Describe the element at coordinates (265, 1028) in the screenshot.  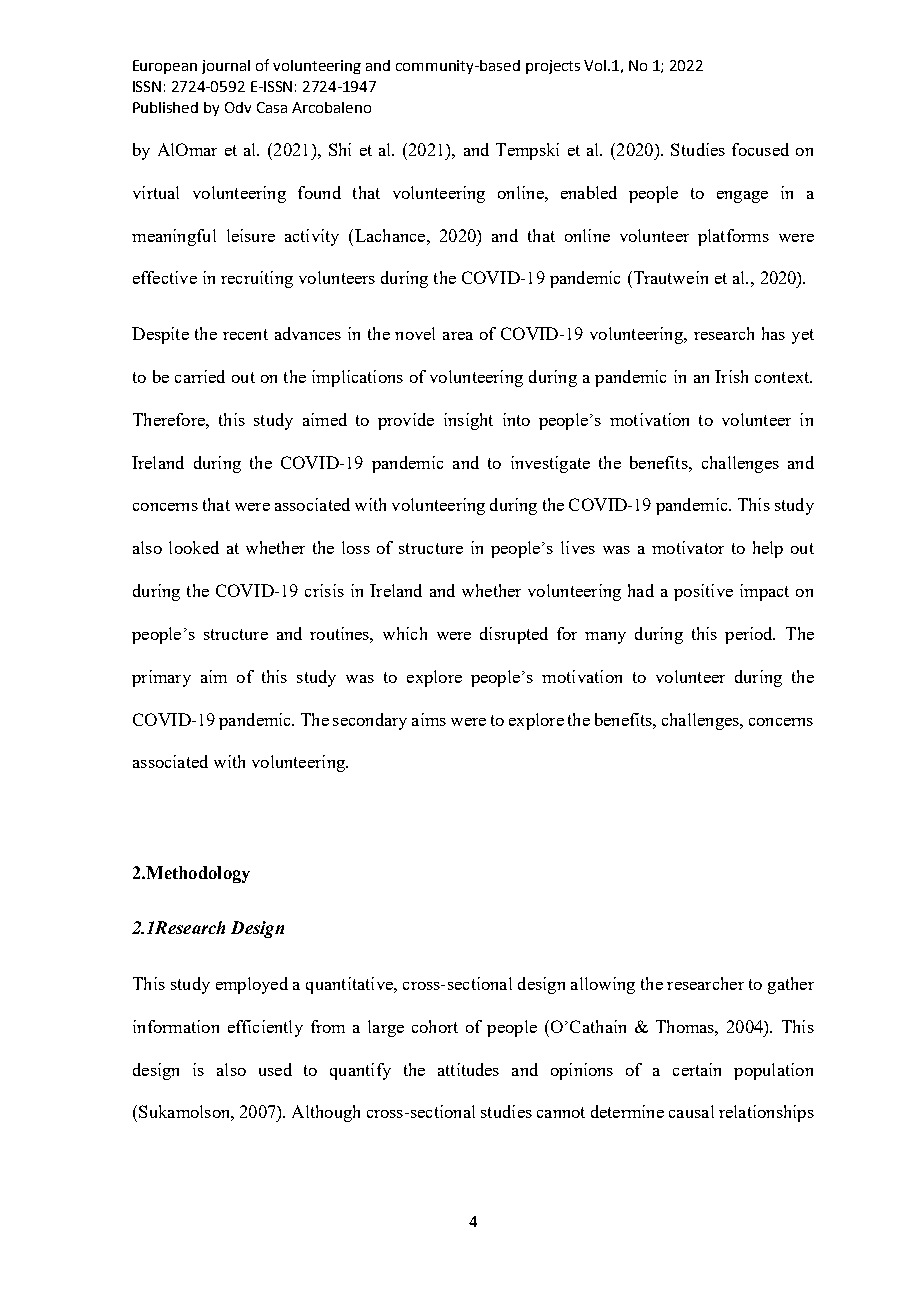
I see `efficiently` at that location.
